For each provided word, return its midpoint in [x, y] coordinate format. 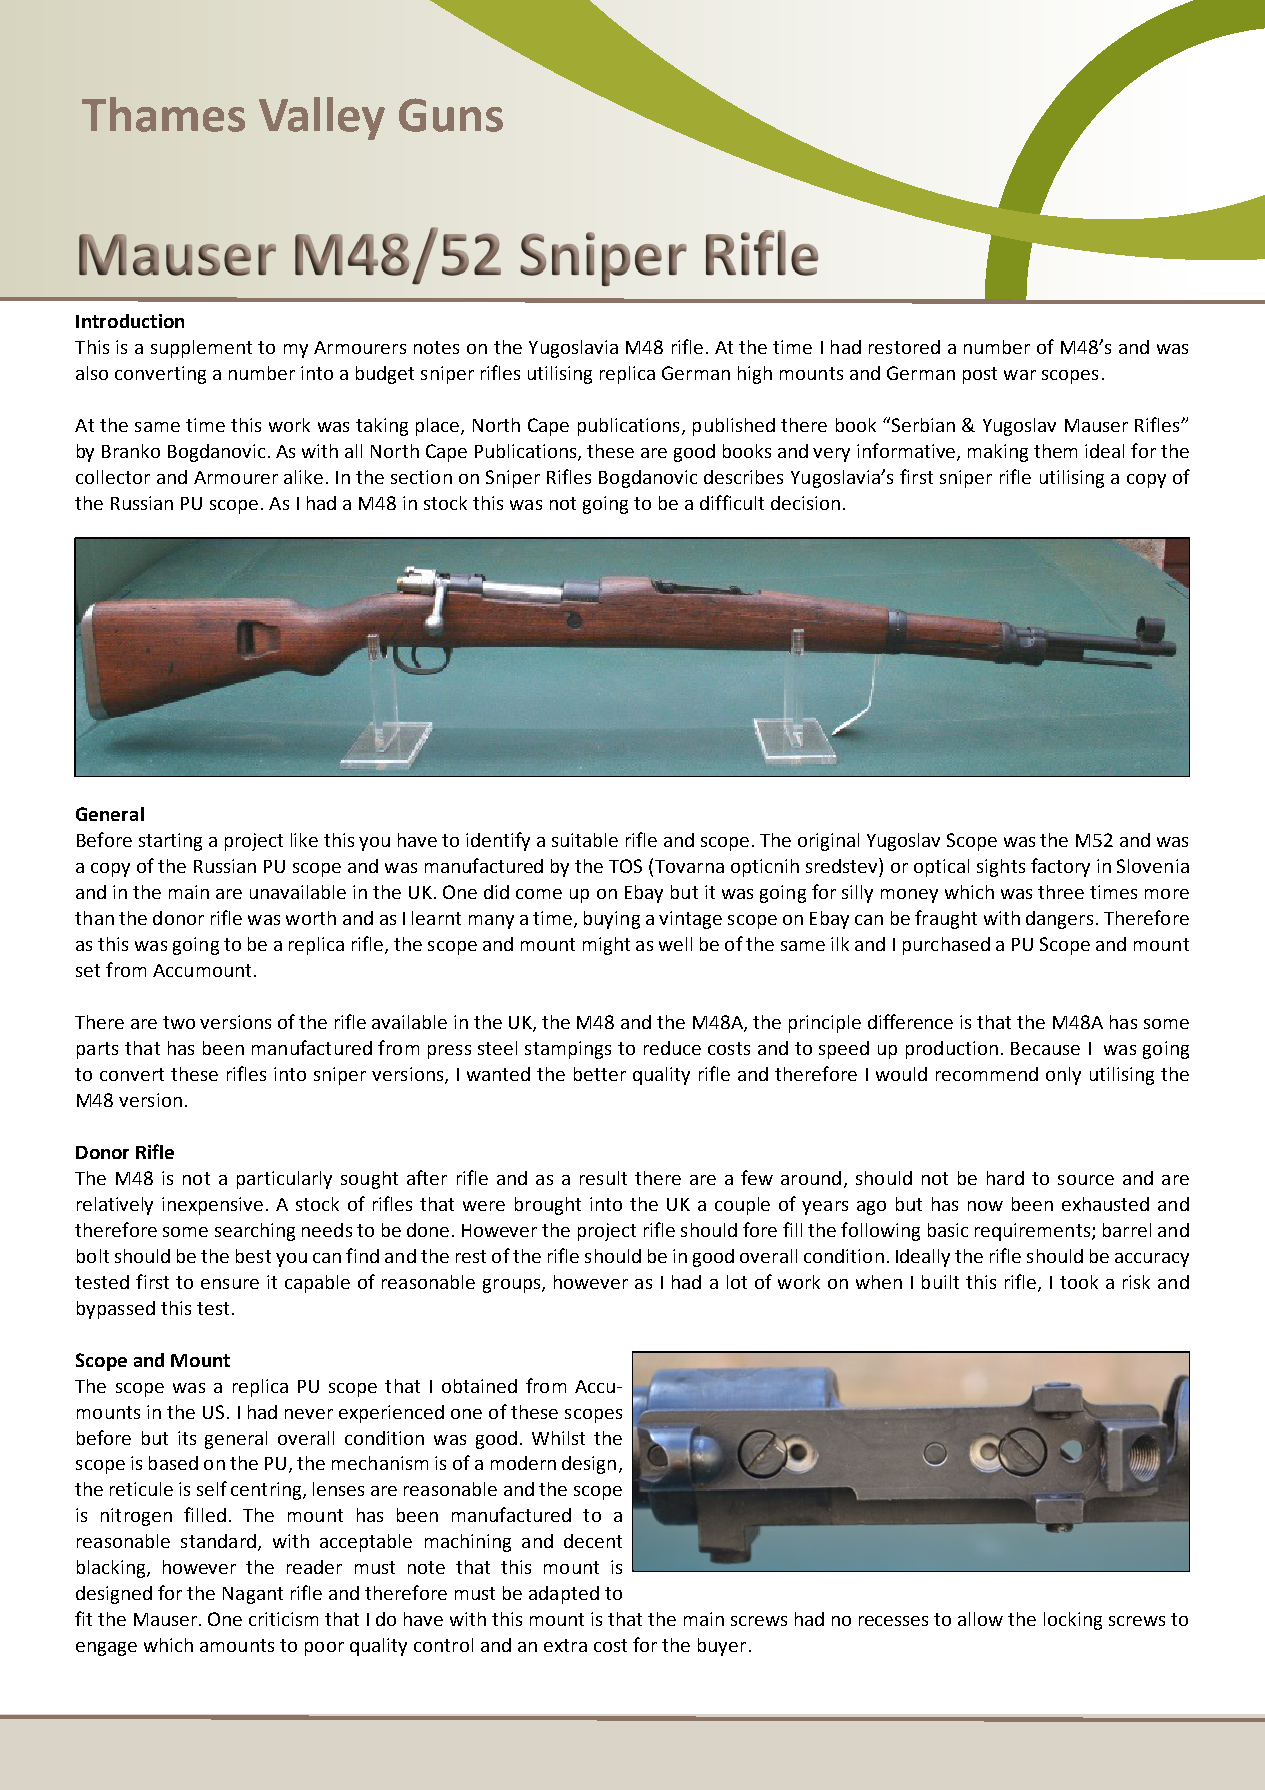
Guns [451, 115]
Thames [163, 114]
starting [170, 842]
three [1061, 892]
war [1020, 375]
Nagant [253, 1595]
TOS [625, 866]
